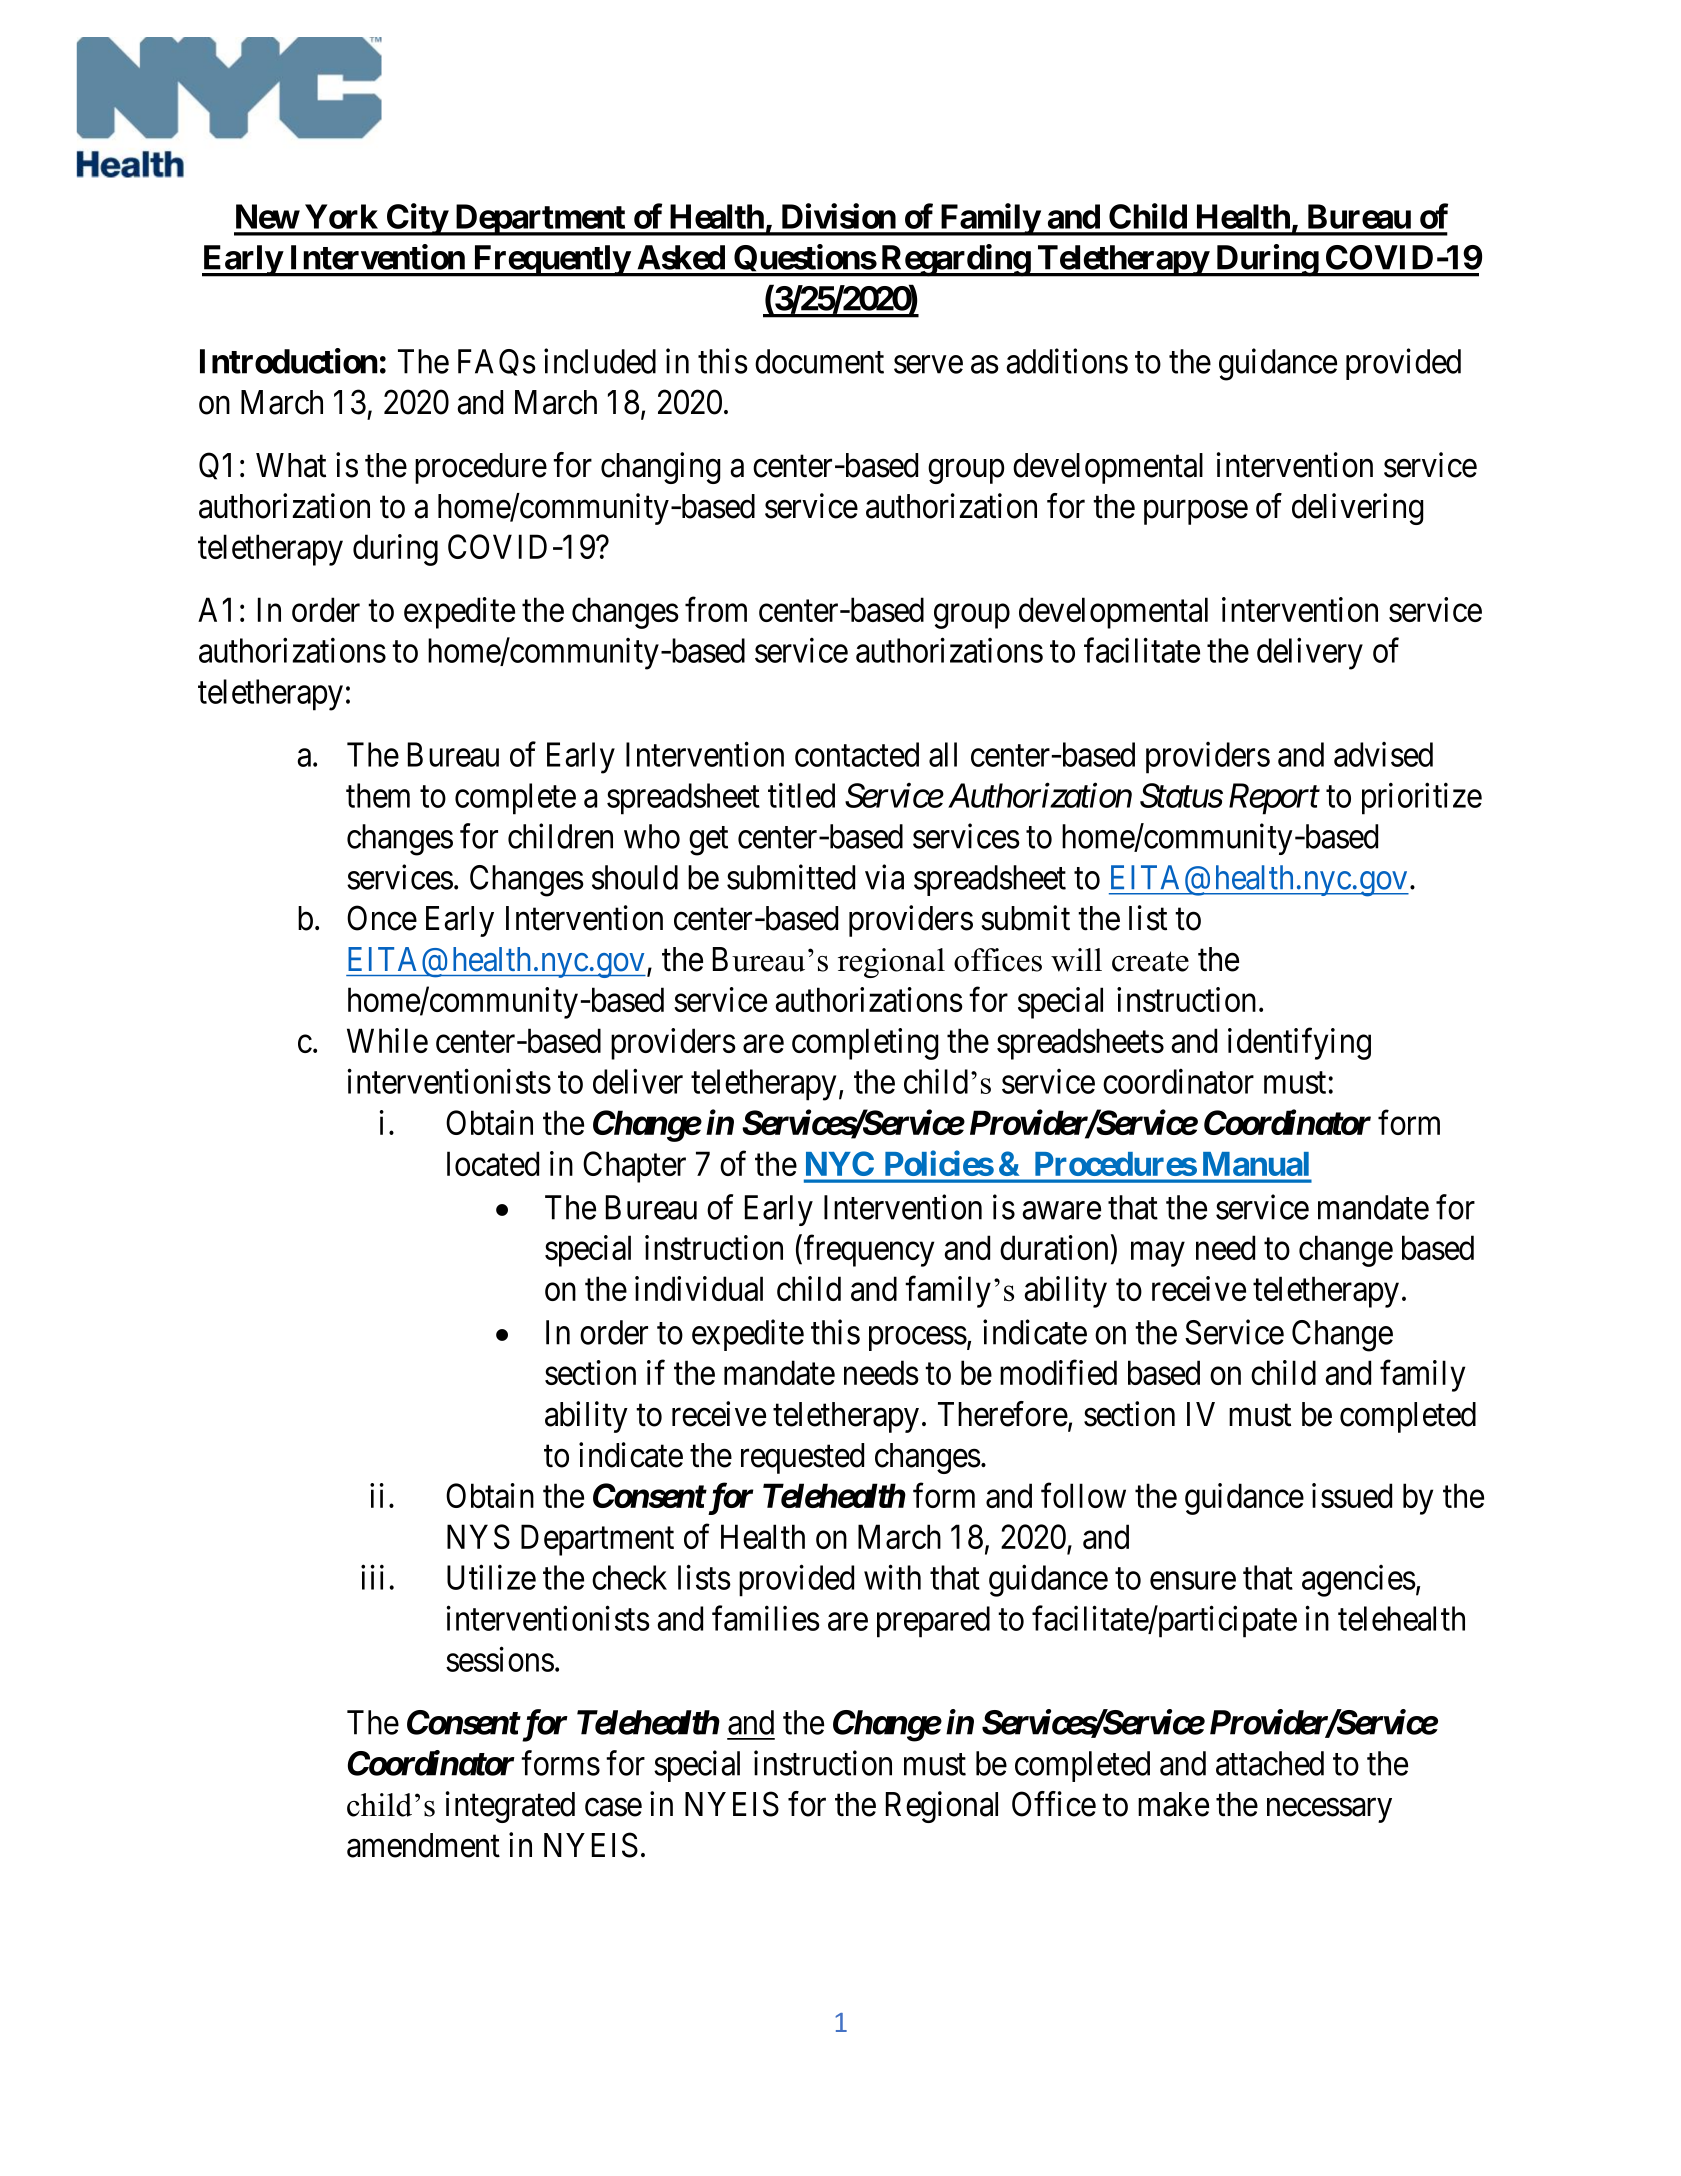  I want to click on completing, so click(865, 1044).
